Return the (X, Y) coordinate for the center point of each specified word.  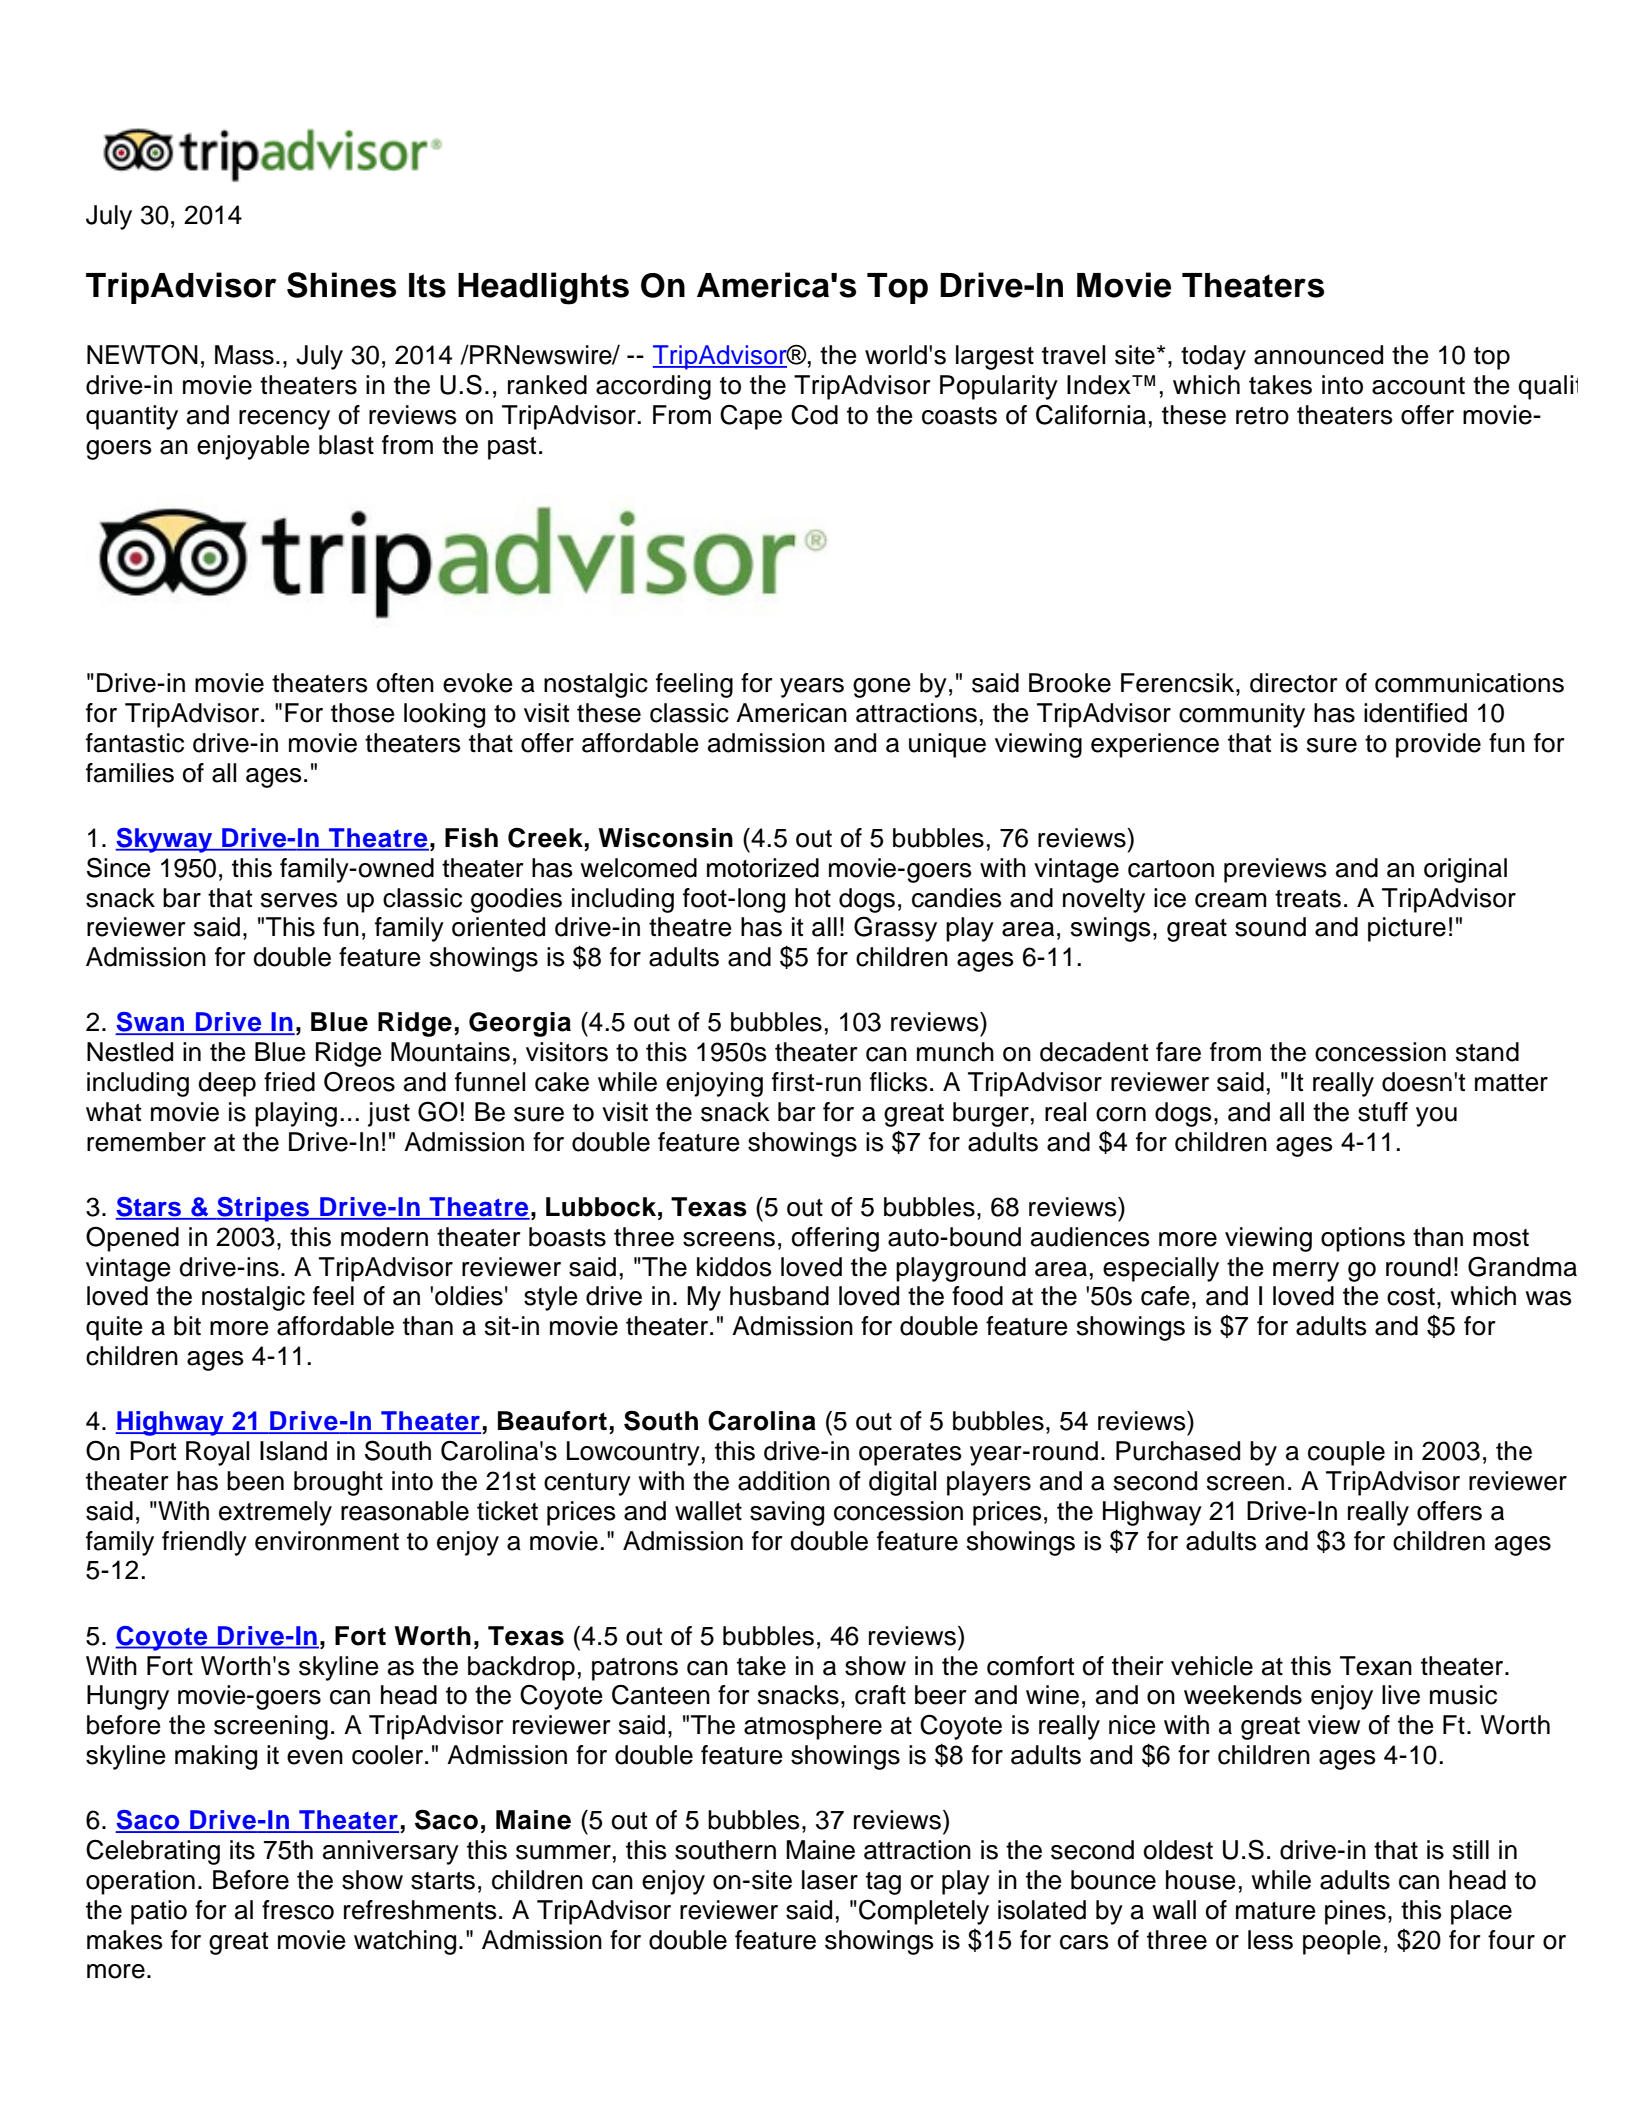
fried (289, 1082)
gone (882, 688)
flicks (899, 1082)
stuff (1383, 1112)
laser (830, 1880)
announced (1318, 355)
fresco (298, 1910)
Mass (244, 355)
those (363, 713)
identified (1415, 713)
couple (1346, 1453)
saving (787, 1513)
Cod (814, 414)
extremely (275, 1513)
